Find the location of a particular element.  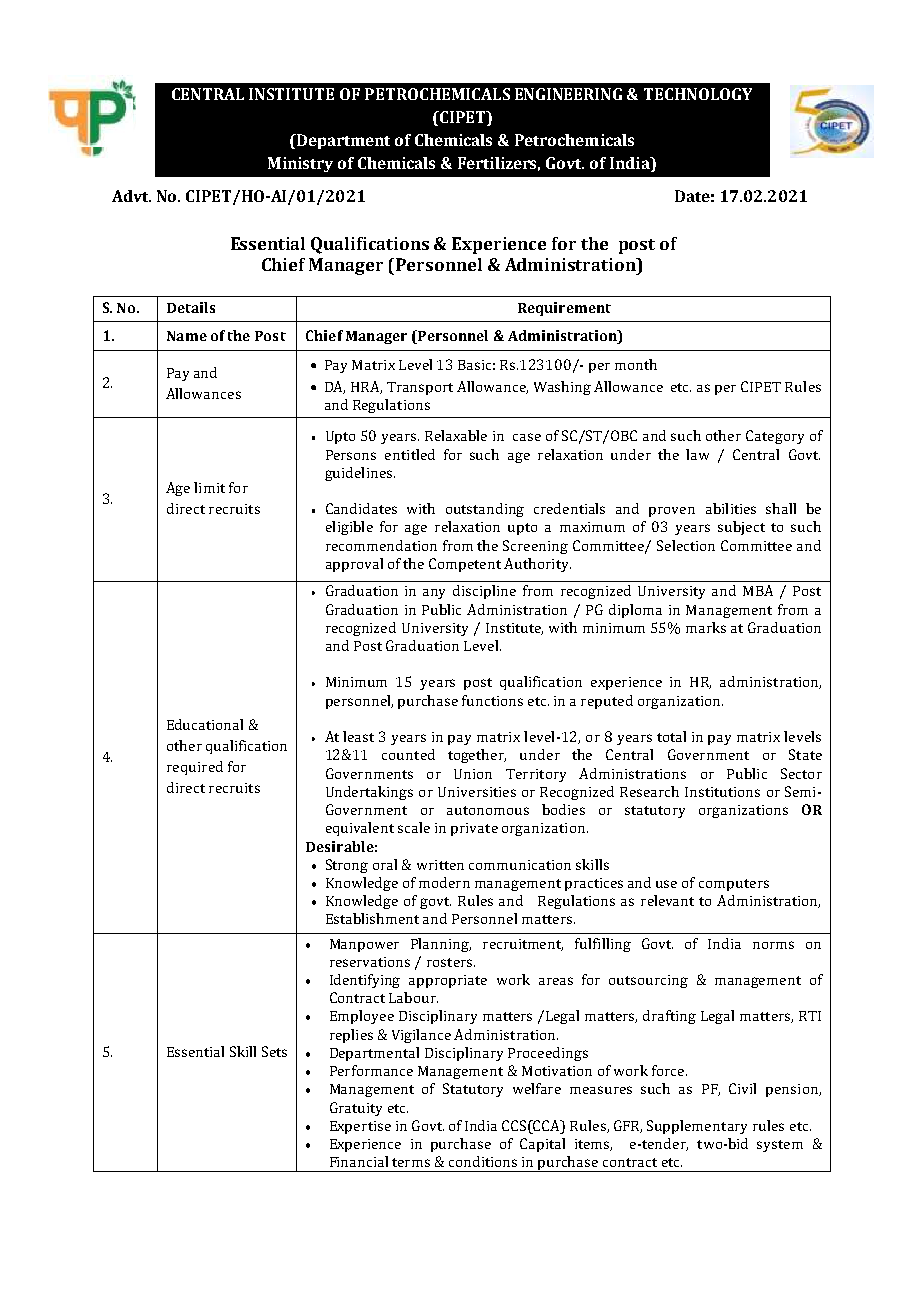

TECHNOLOGY is located at coordinates (698, 94).
